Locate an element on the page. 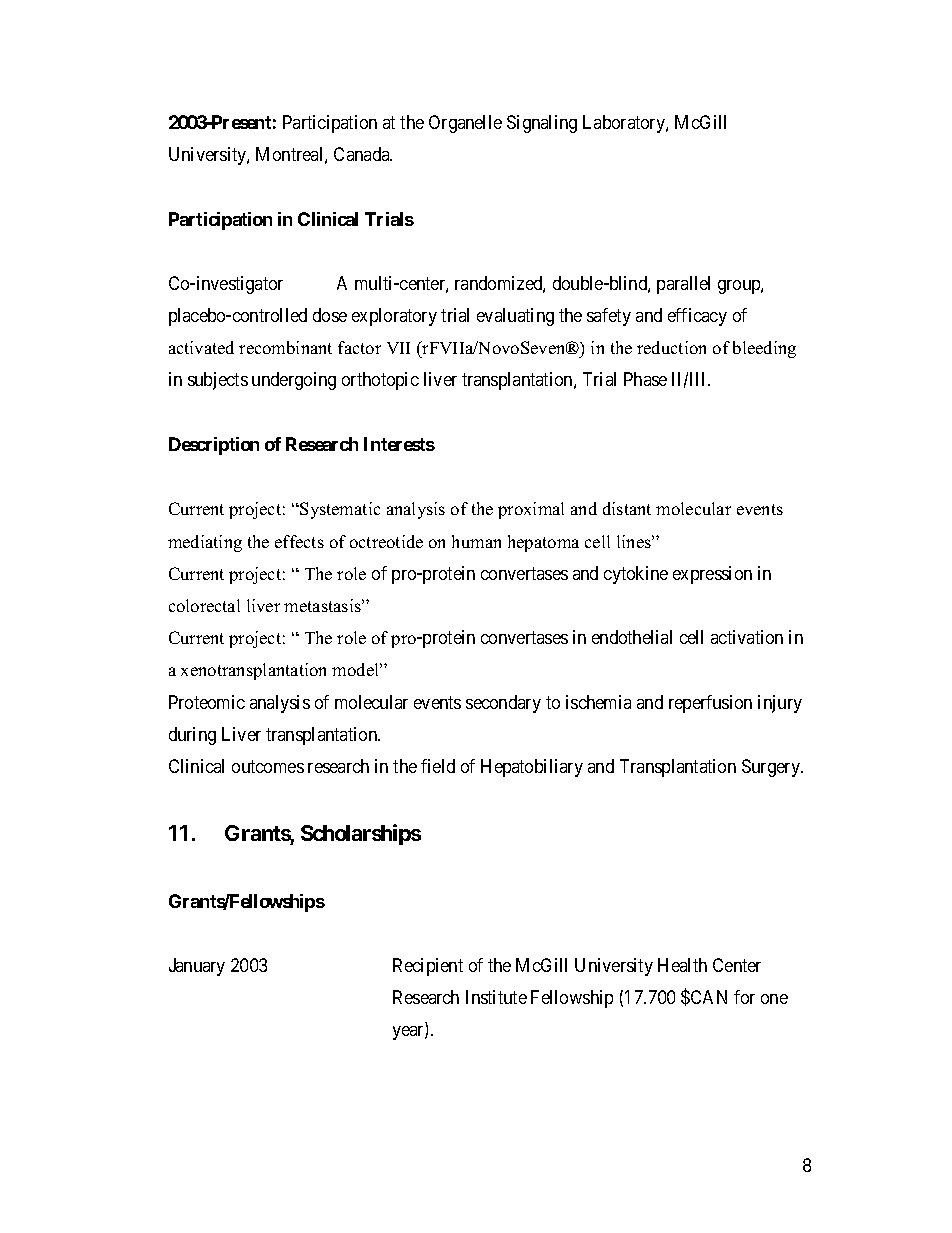  Signaling is located at coordinates (542, 124).
